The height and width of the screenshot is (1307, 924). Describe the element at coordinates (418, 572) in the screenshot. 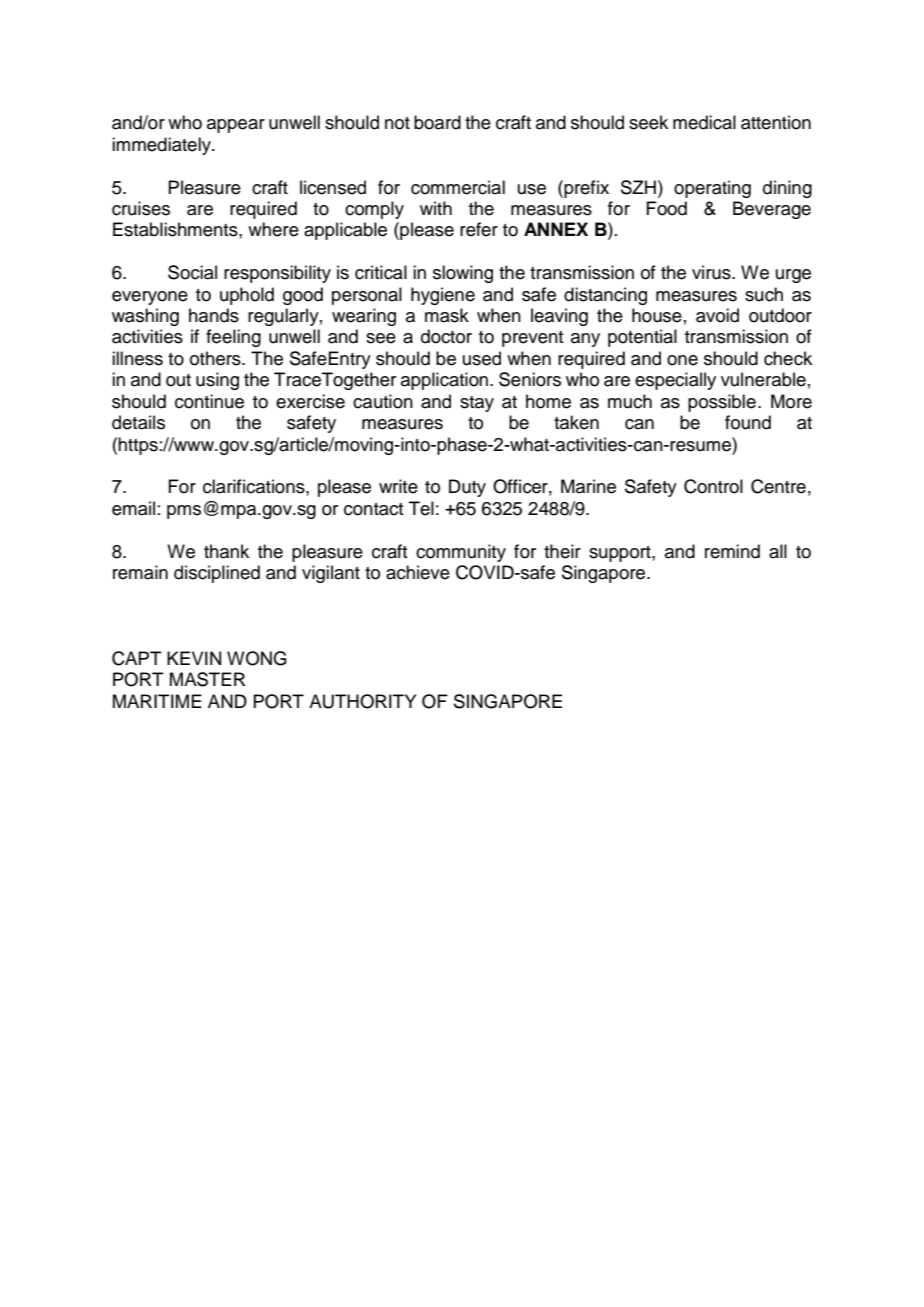

I see `achieve` at that location.
